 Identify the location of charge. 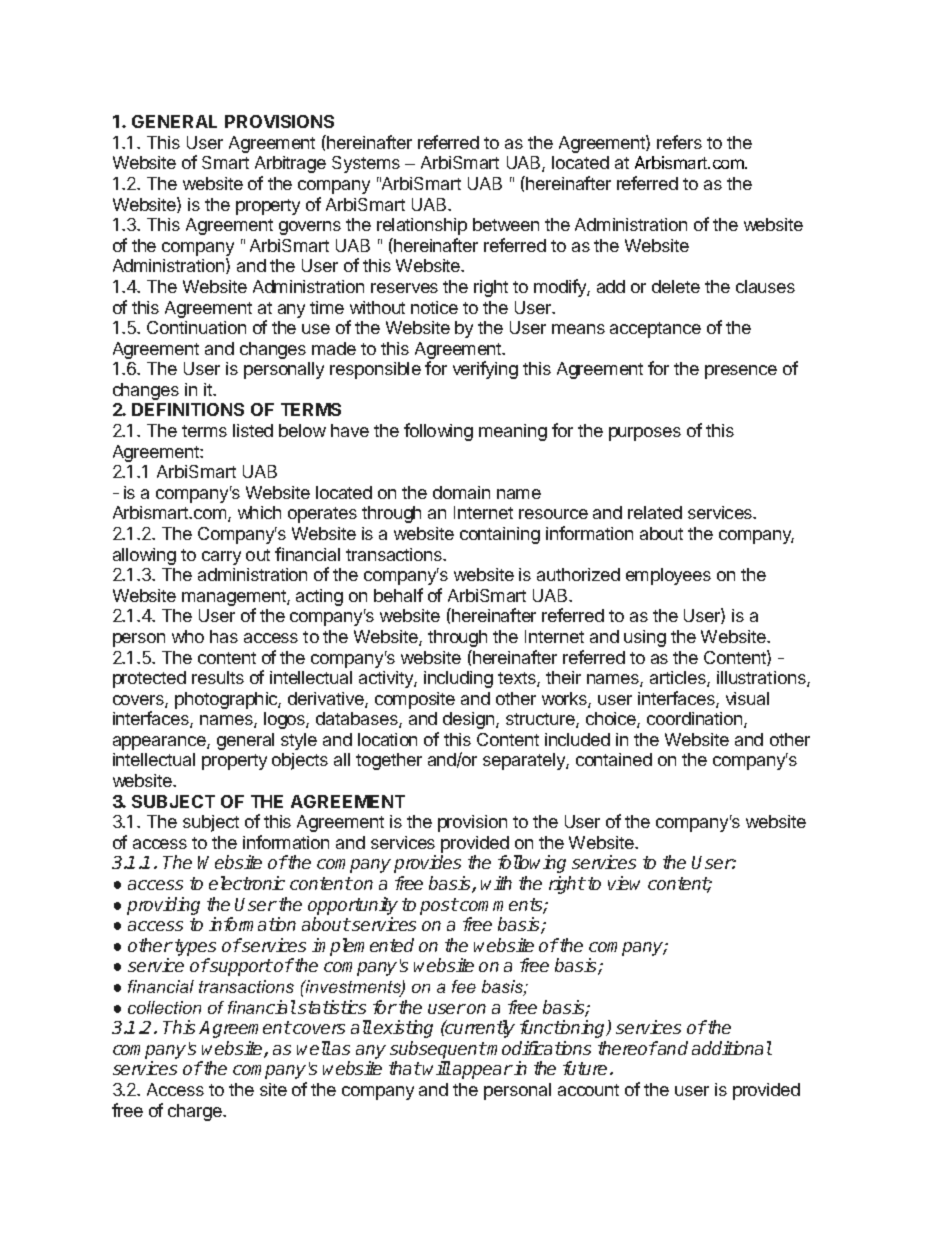
(196, 1112).
